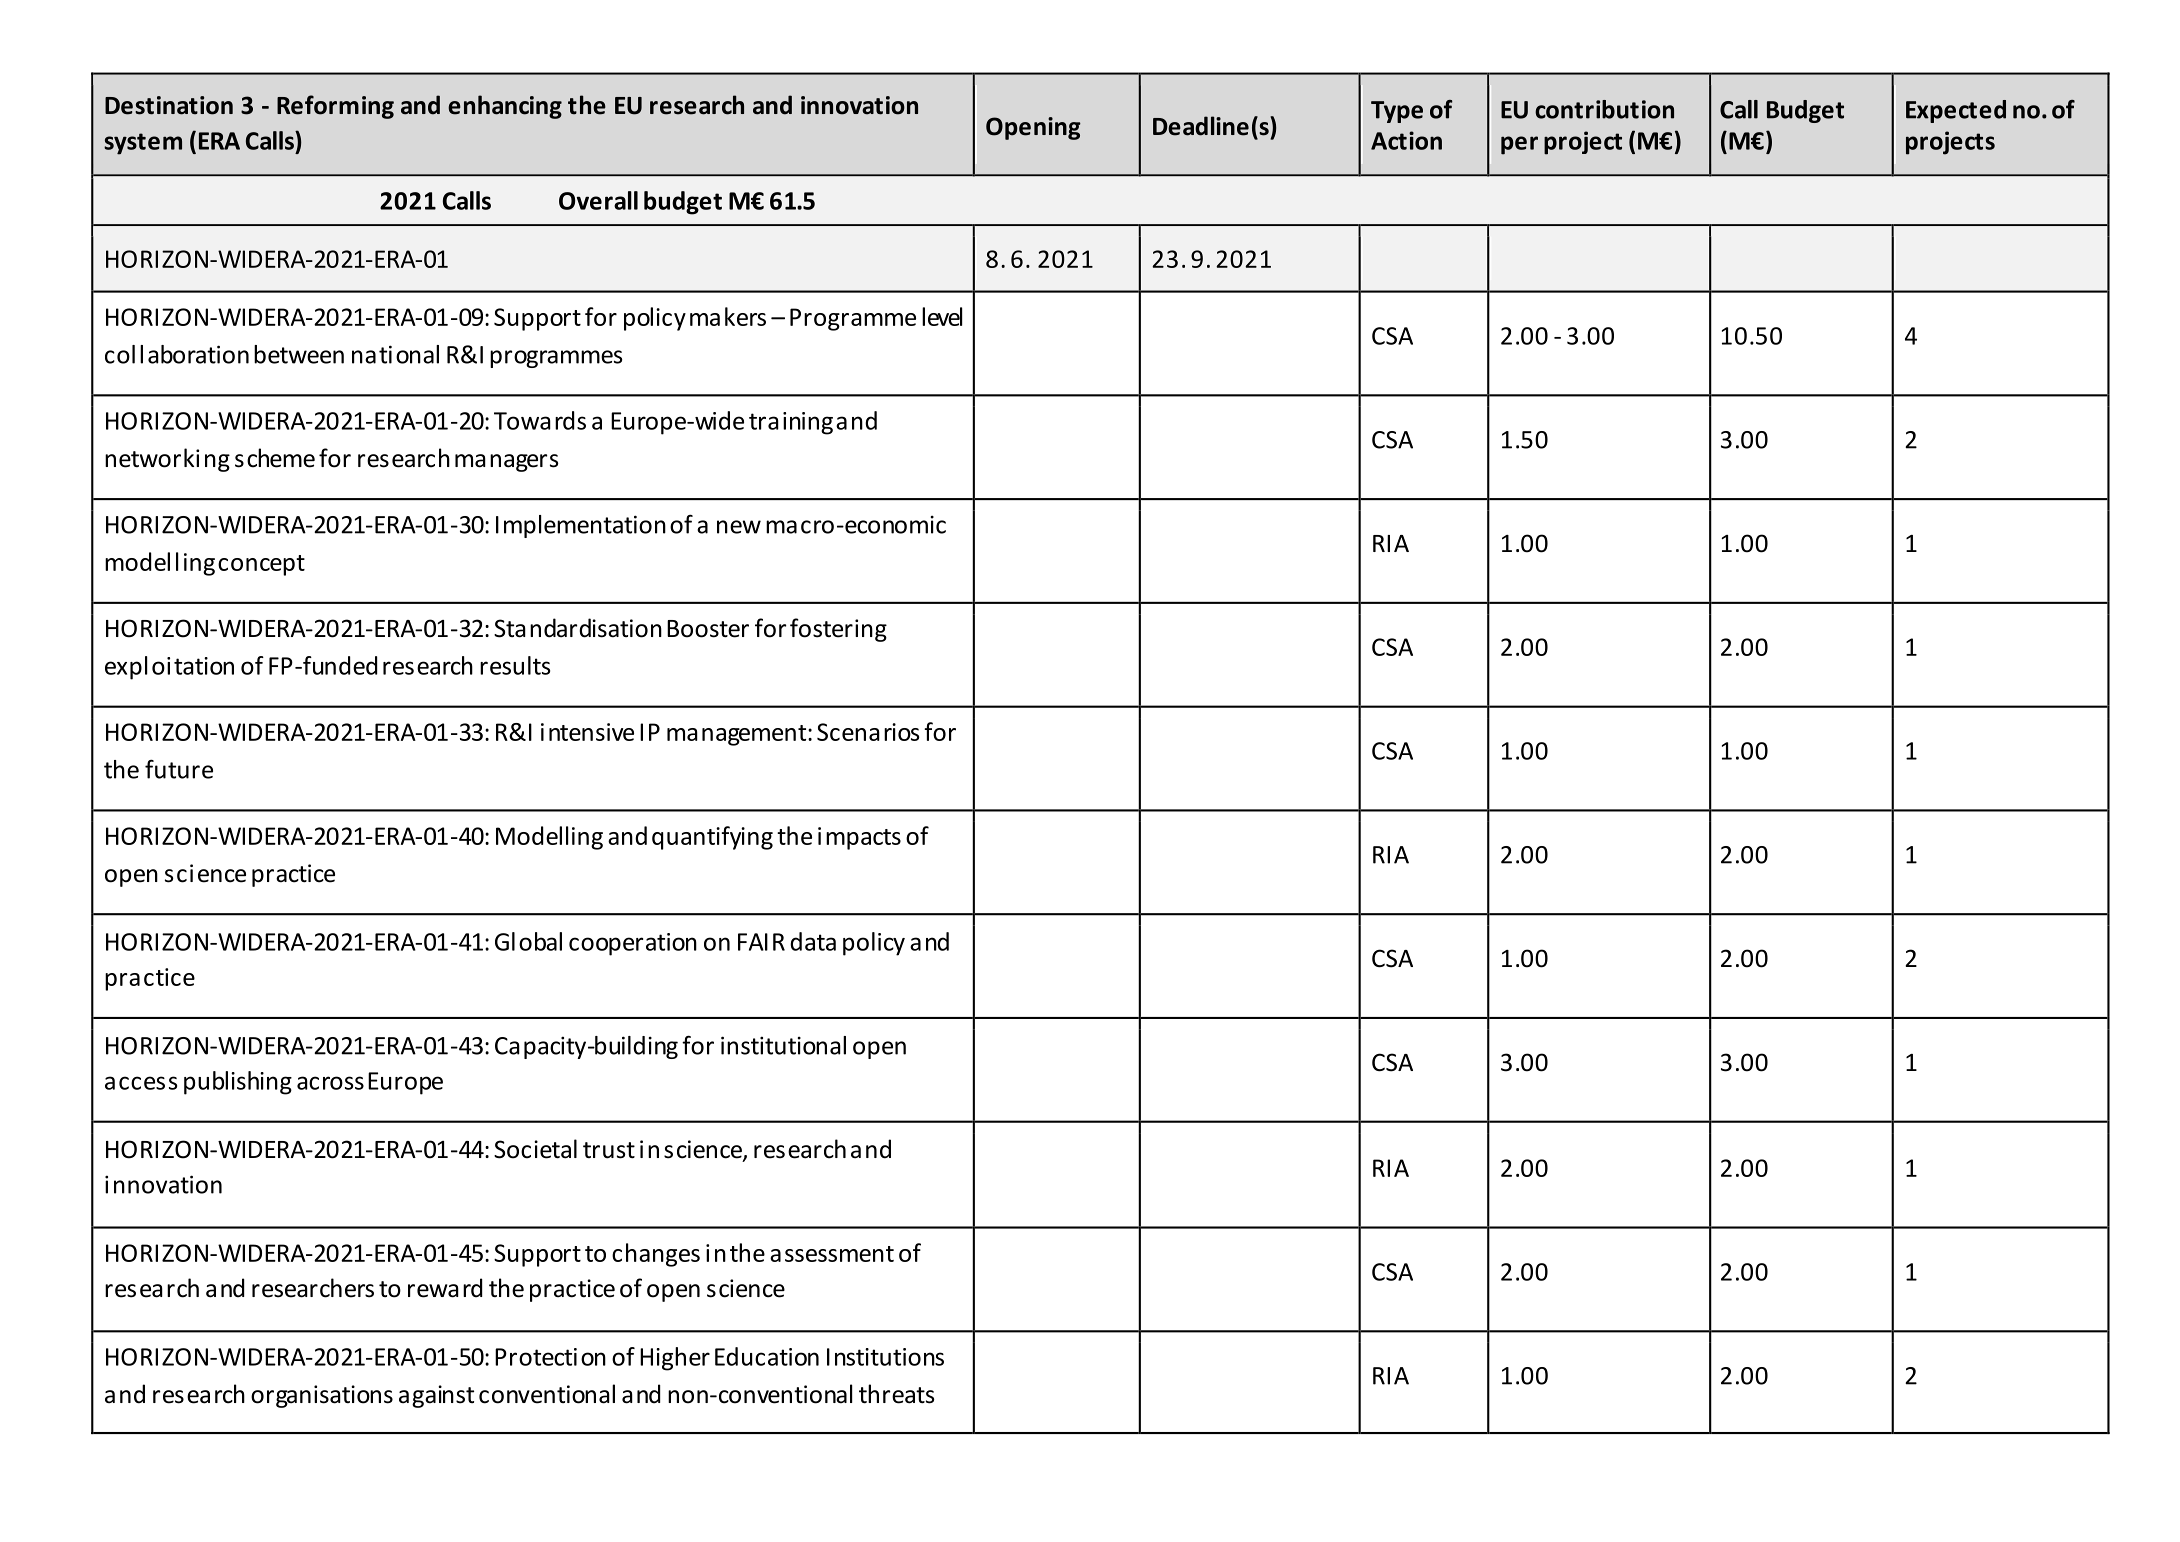 The width and height of the document is (2180, 1542). Describe the element at coordinates (1406, 140) in the document. I see `Action` at that location.
